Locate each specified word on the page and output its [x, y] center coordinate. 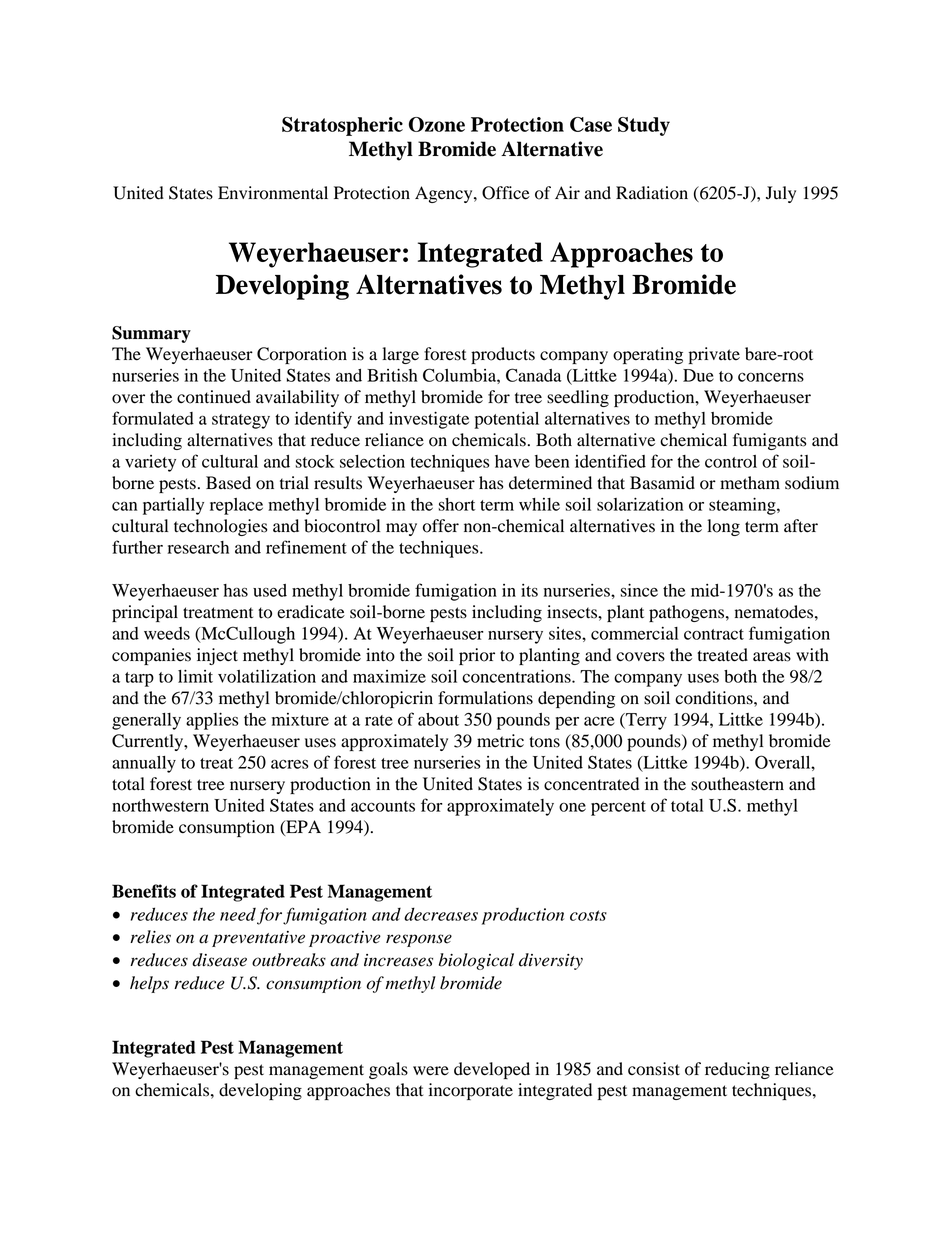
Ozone [437, 124]
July [781, 194]
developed [492, 1070]
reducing [737, 1070]
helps [149, 984]
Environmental [273, 193]
